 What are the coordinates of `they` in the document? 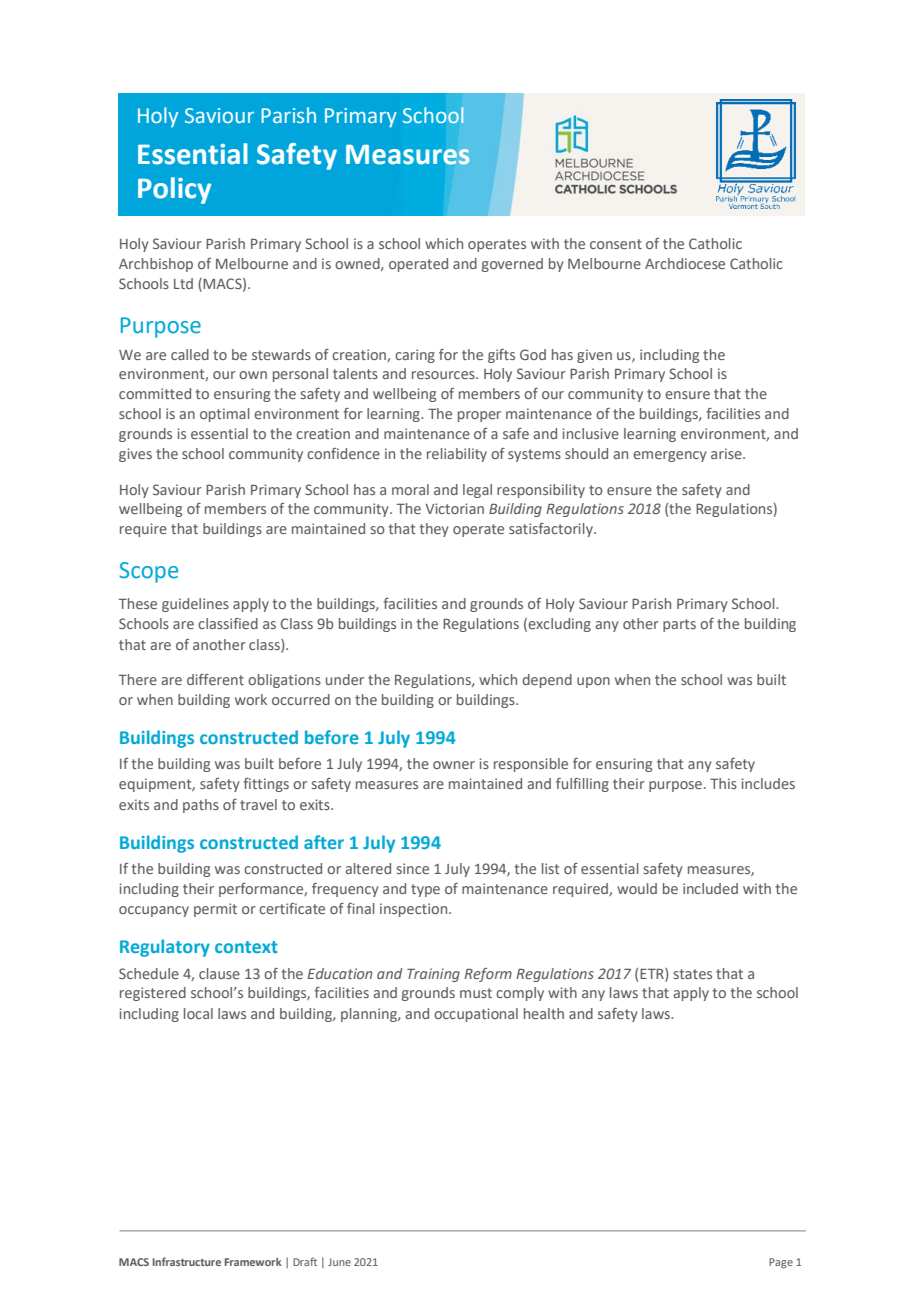 It's located at (434, 530).
